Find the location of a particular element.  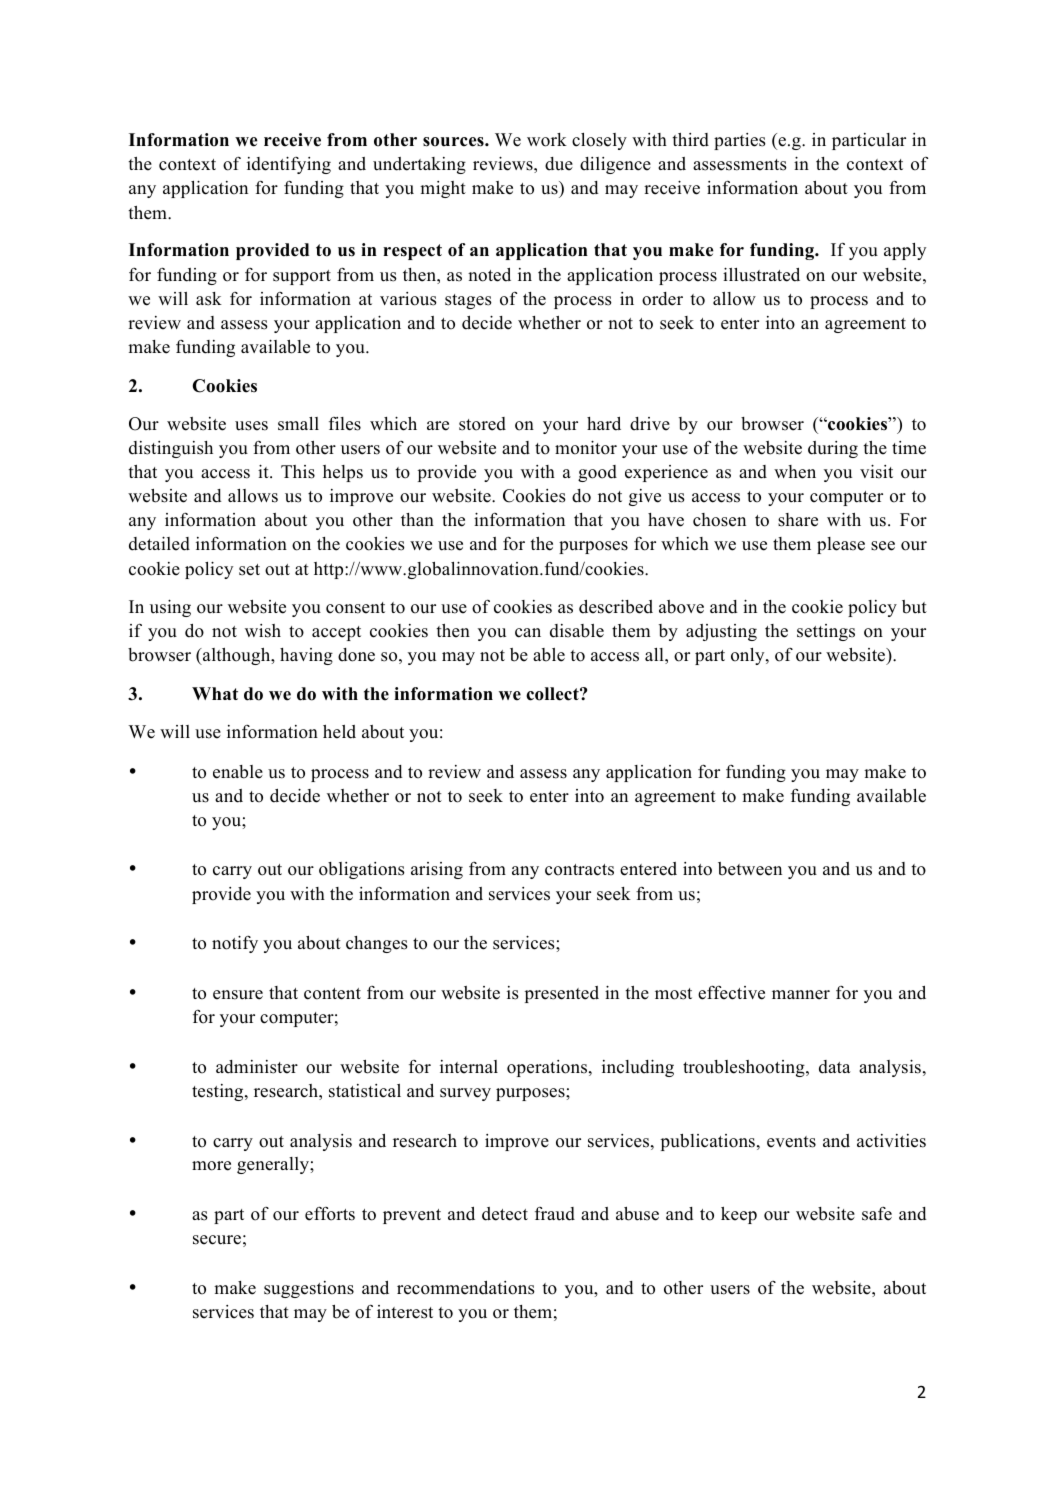

due is located at coordinates (559, 164).
